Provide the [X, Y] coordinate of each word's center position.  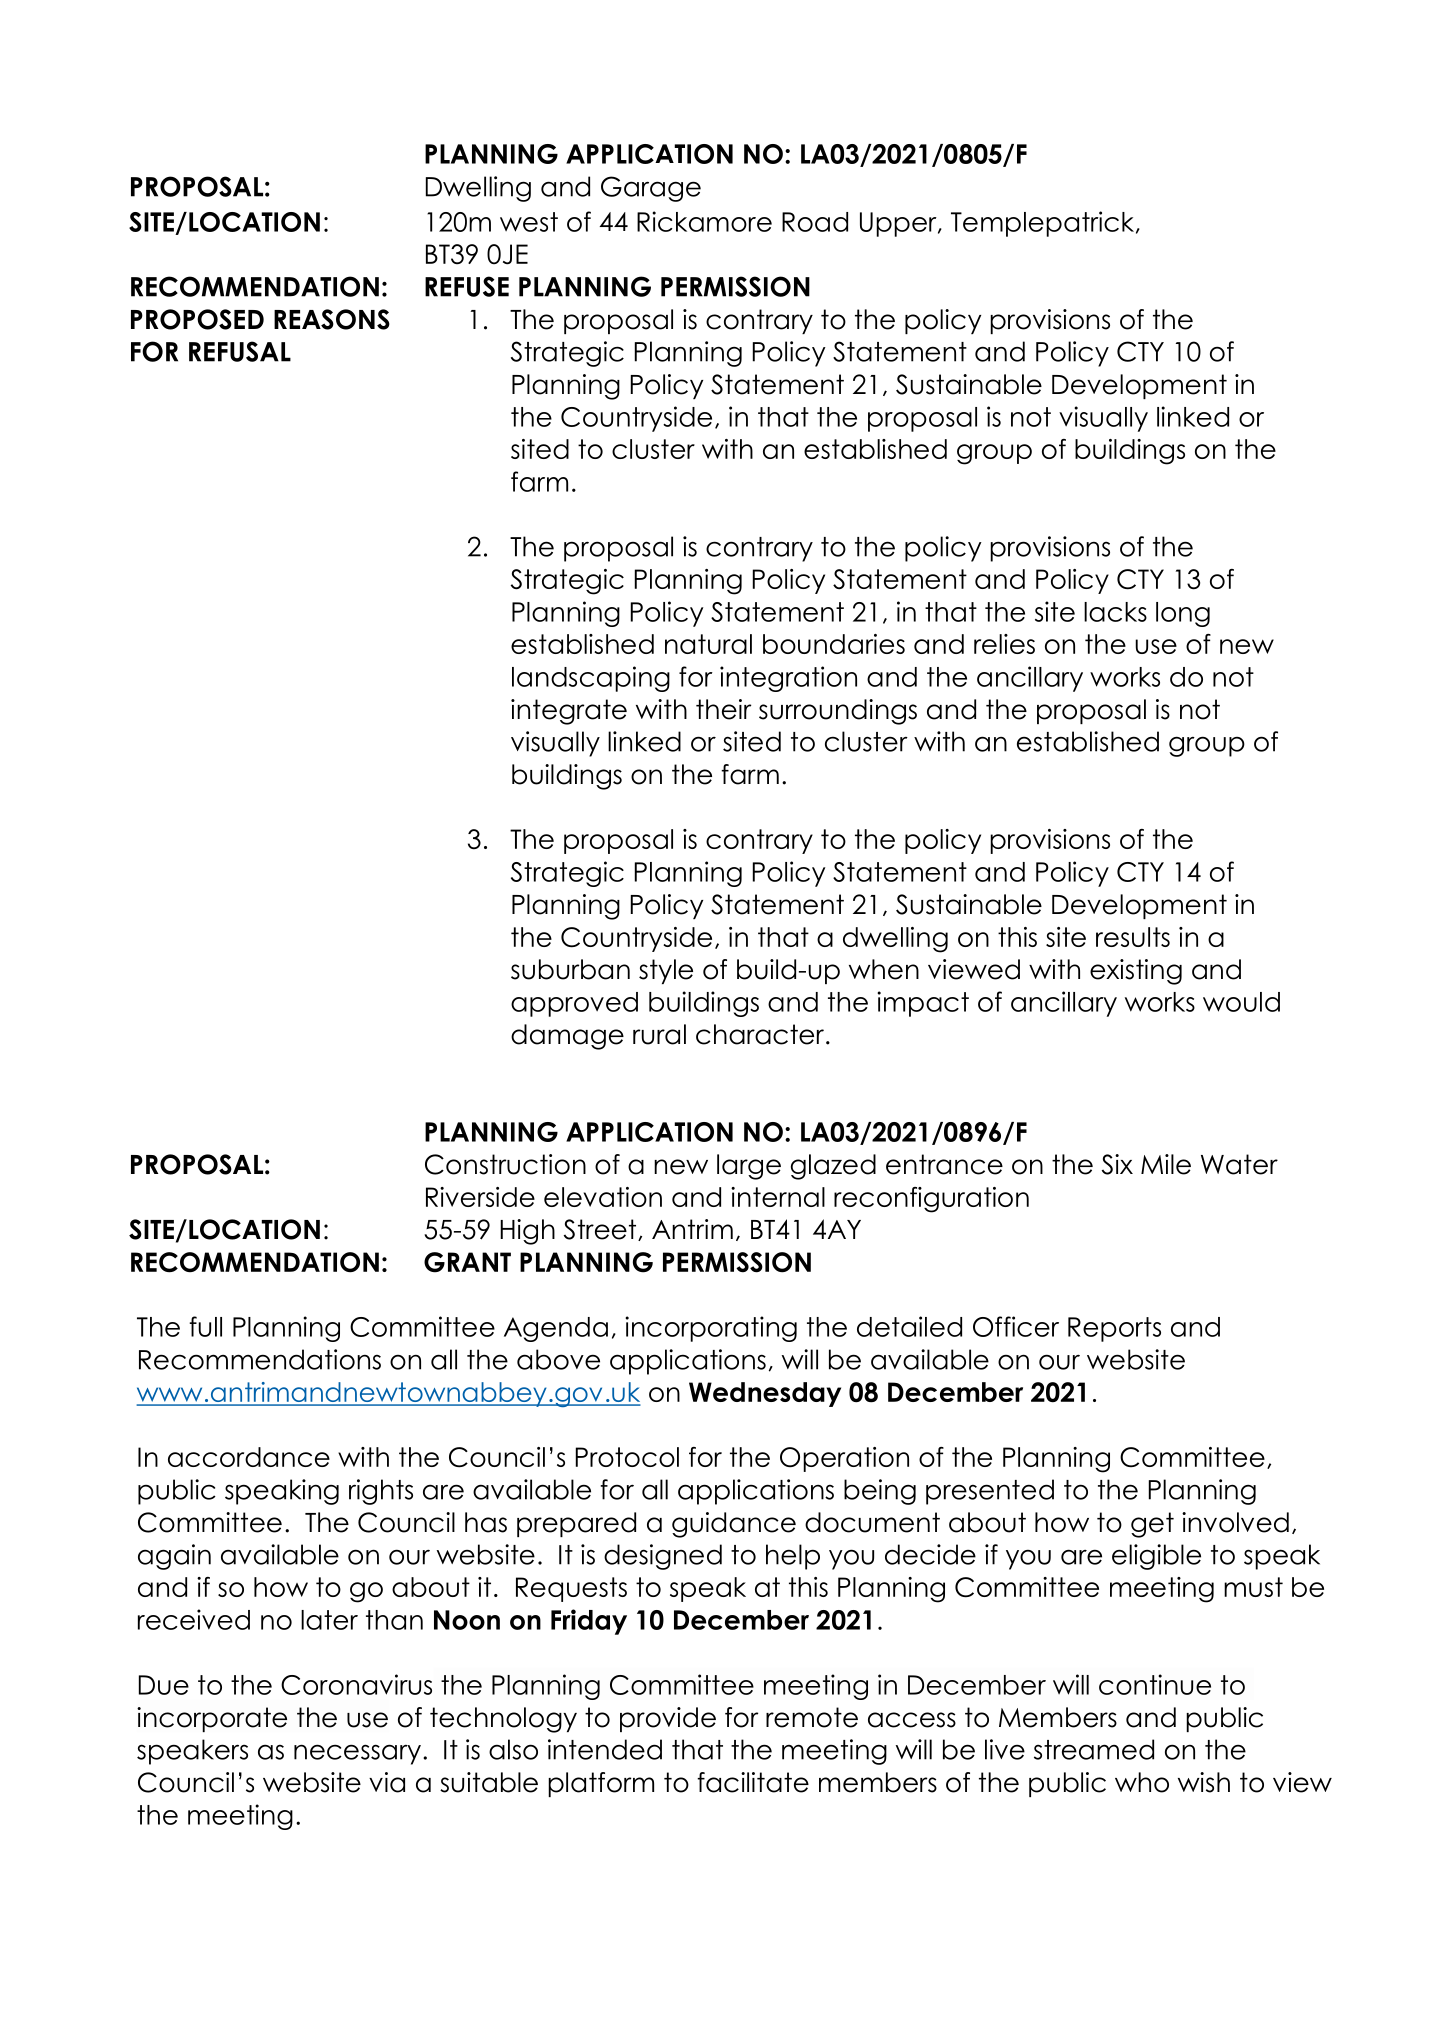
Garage [651, 189]
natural [708, 644]
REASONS [332, 319]
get [1152, 1525]
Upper [899, 224]
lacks [1115, 612]
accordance [249, 1457]
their [723, 709]
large [749, 1167]
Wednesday [765, 1394]
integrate [569, 712]
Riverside [480, 1197]
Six [1117, 1164]
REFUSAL [240, 351]
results [1133, 937]
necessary [357, 1754]
